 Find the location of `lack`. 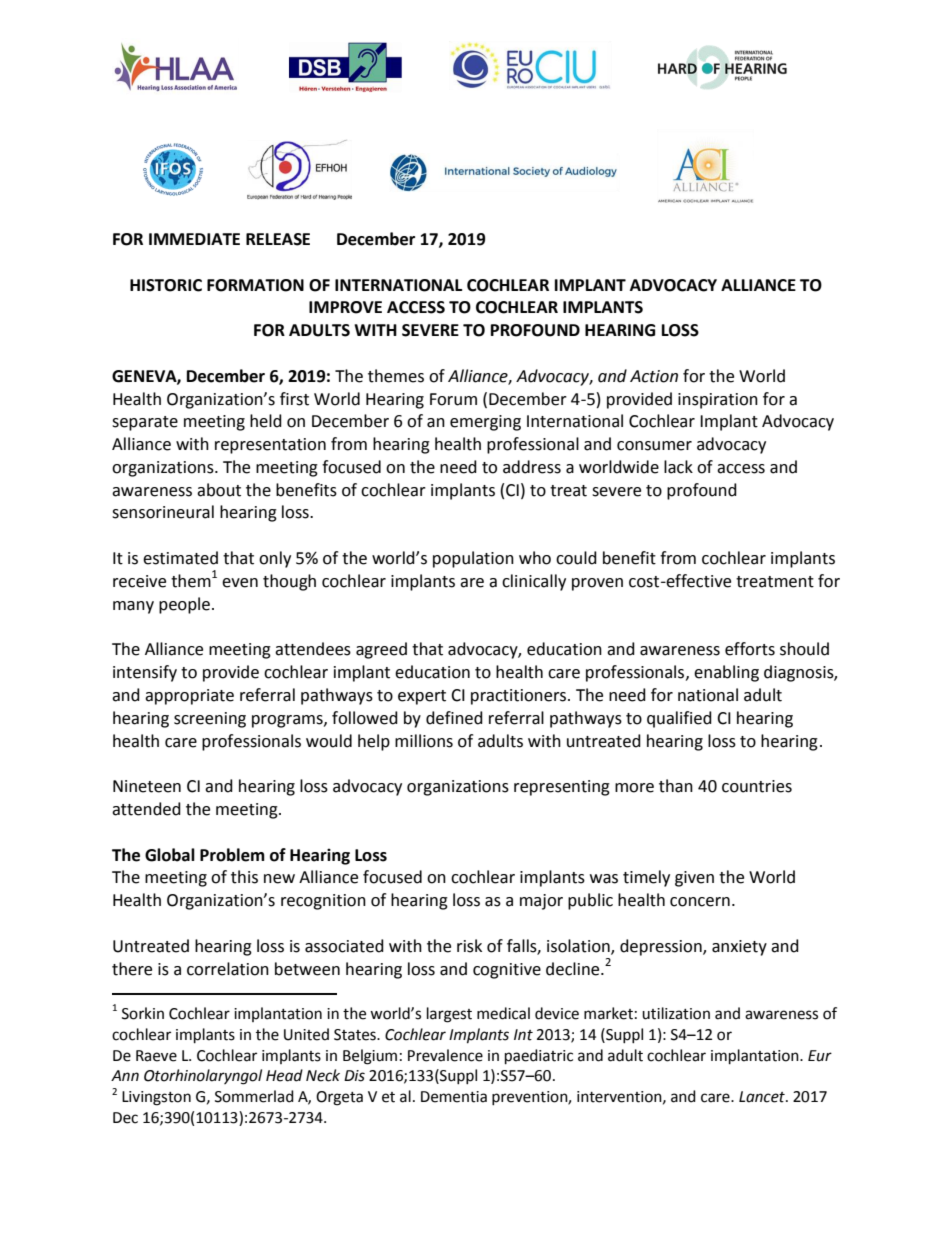

lack is located at coordinates (678, 467).
